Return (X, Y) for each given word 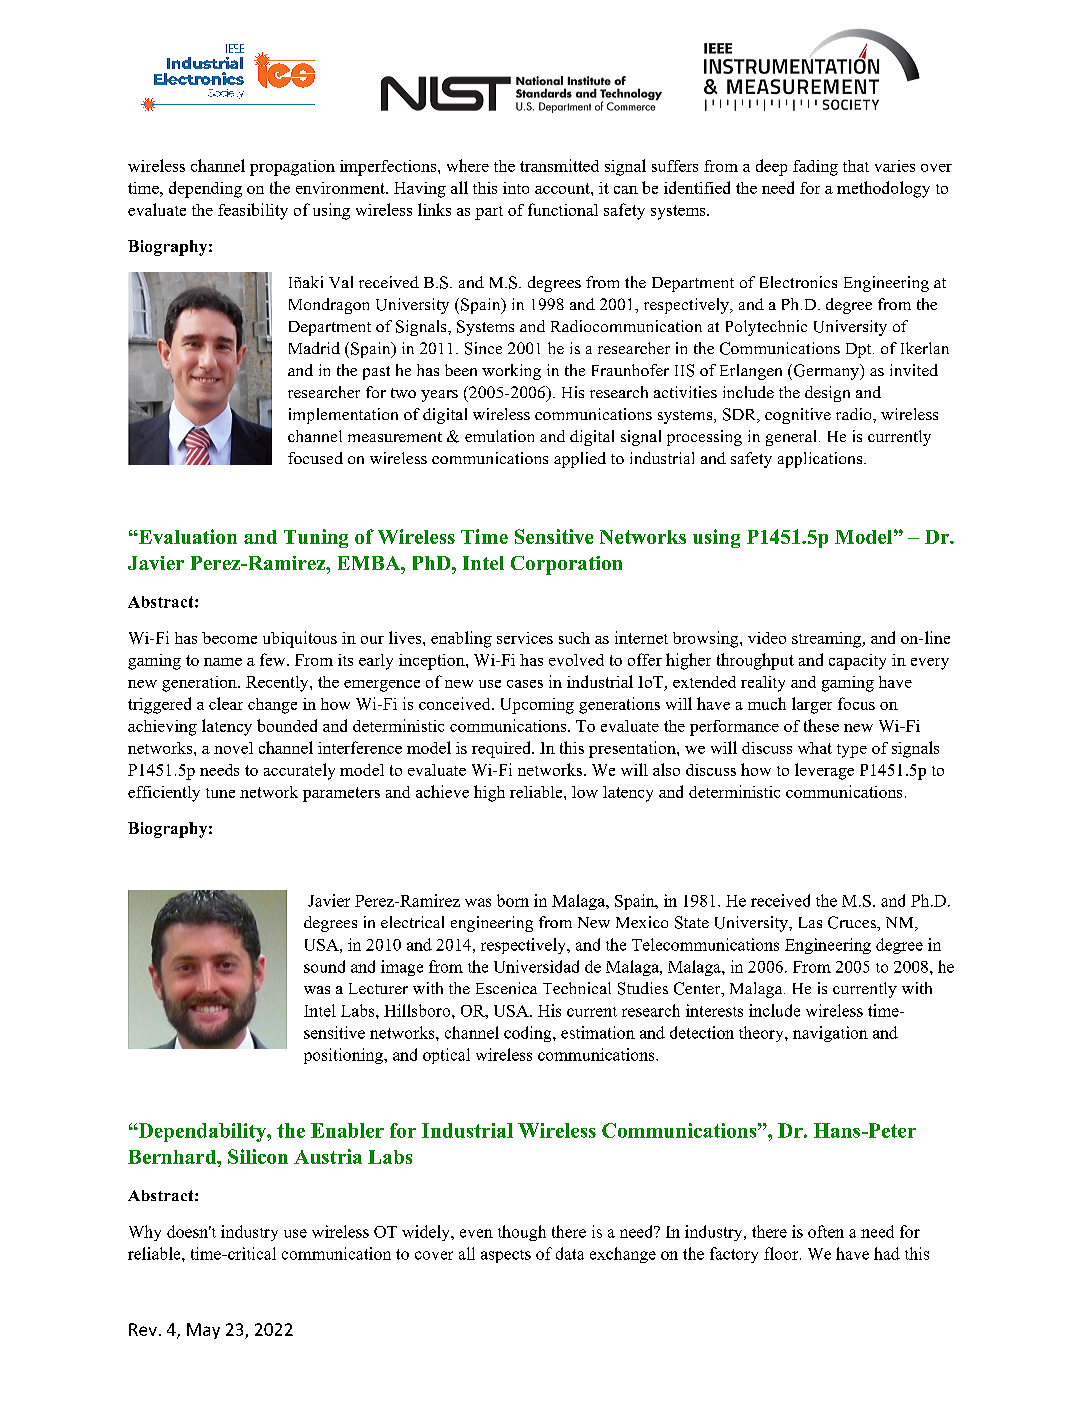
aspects (506, 1256)
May (203, 1331)
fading (815, 168)
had (887, 1253)
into (516, 188)
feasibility (253, 211)
